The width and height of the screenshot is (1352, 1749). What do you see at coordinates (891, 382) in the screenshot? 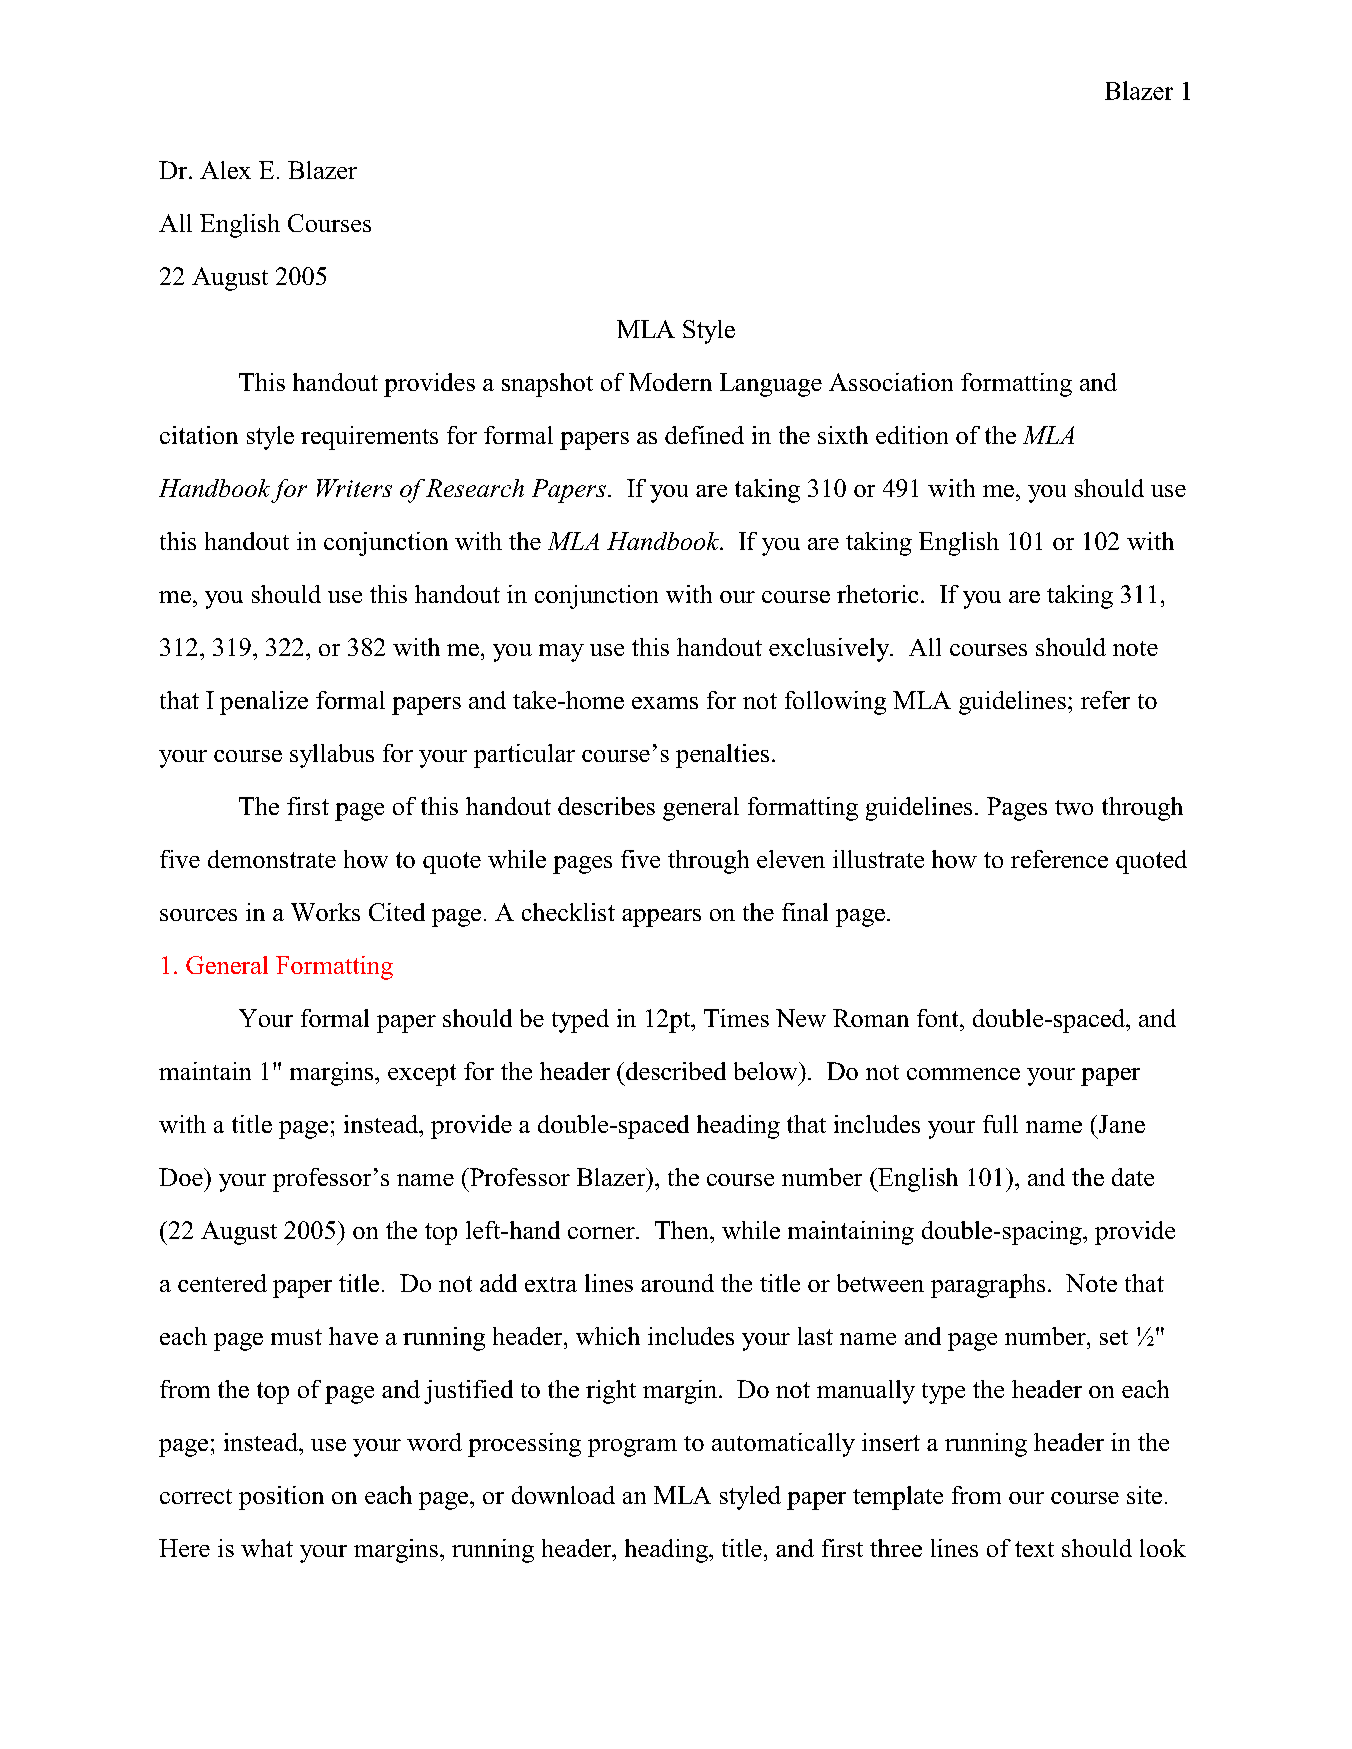
I see `Association` at bounding box center [891, 382].
